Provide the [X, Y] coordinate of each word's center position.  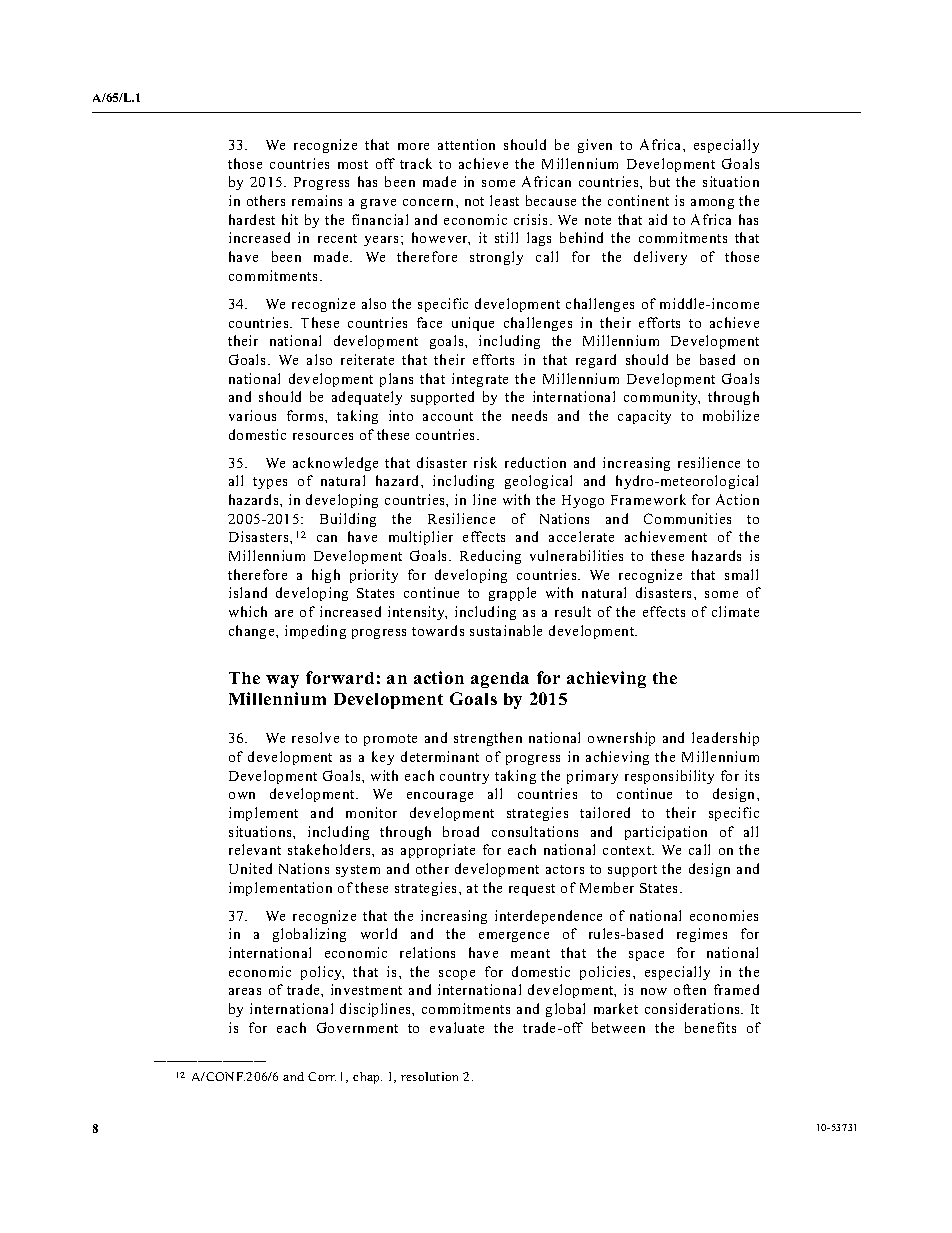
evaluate [457, 1027]
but [660, 181]
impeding [315, 632]
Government [357, 1027]
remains [317, 200]
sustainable [506, 630]
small [741, 574]
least [504, 200]
